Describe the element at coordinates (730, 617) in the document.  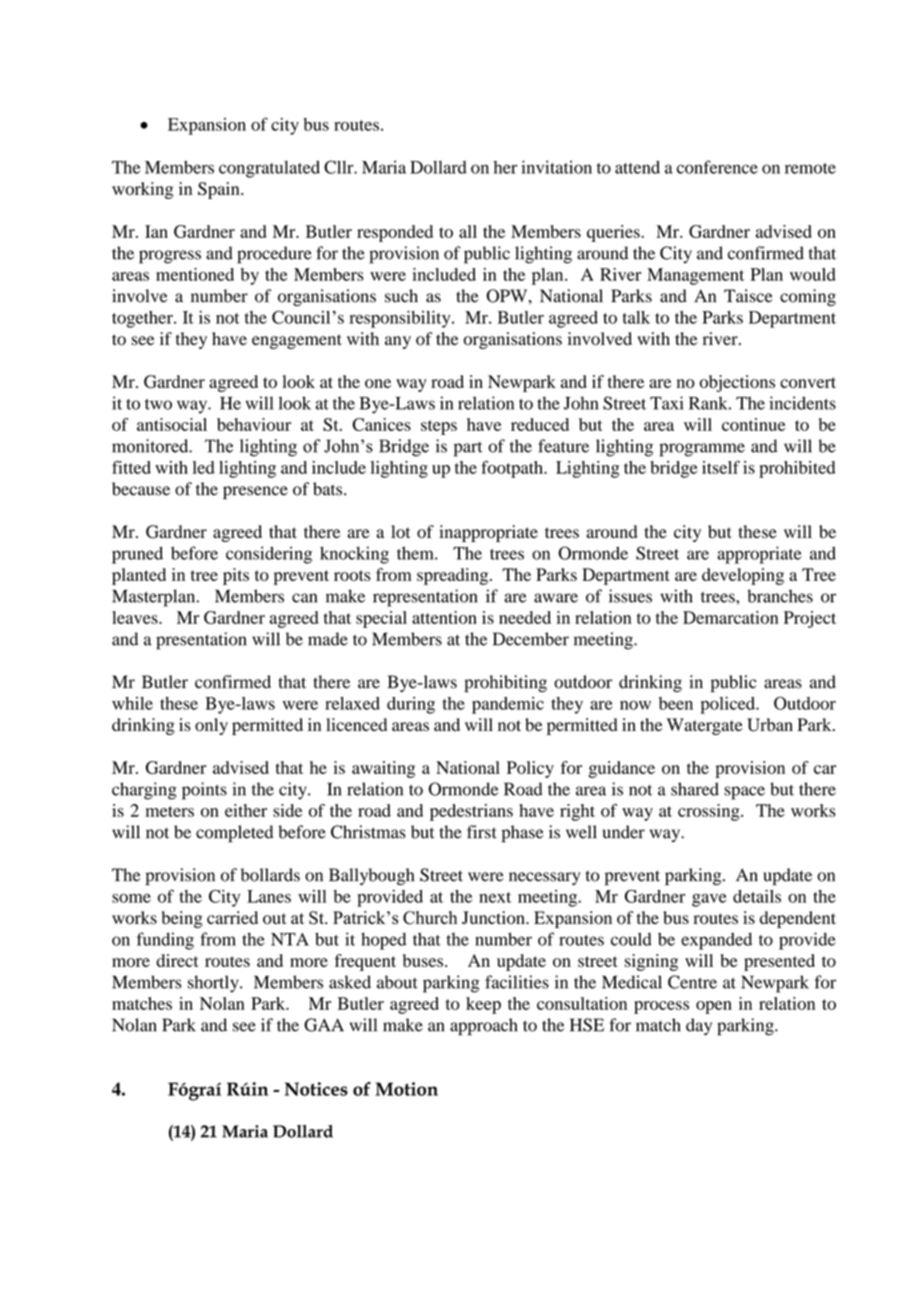
I see `Demarcation` at that location.
